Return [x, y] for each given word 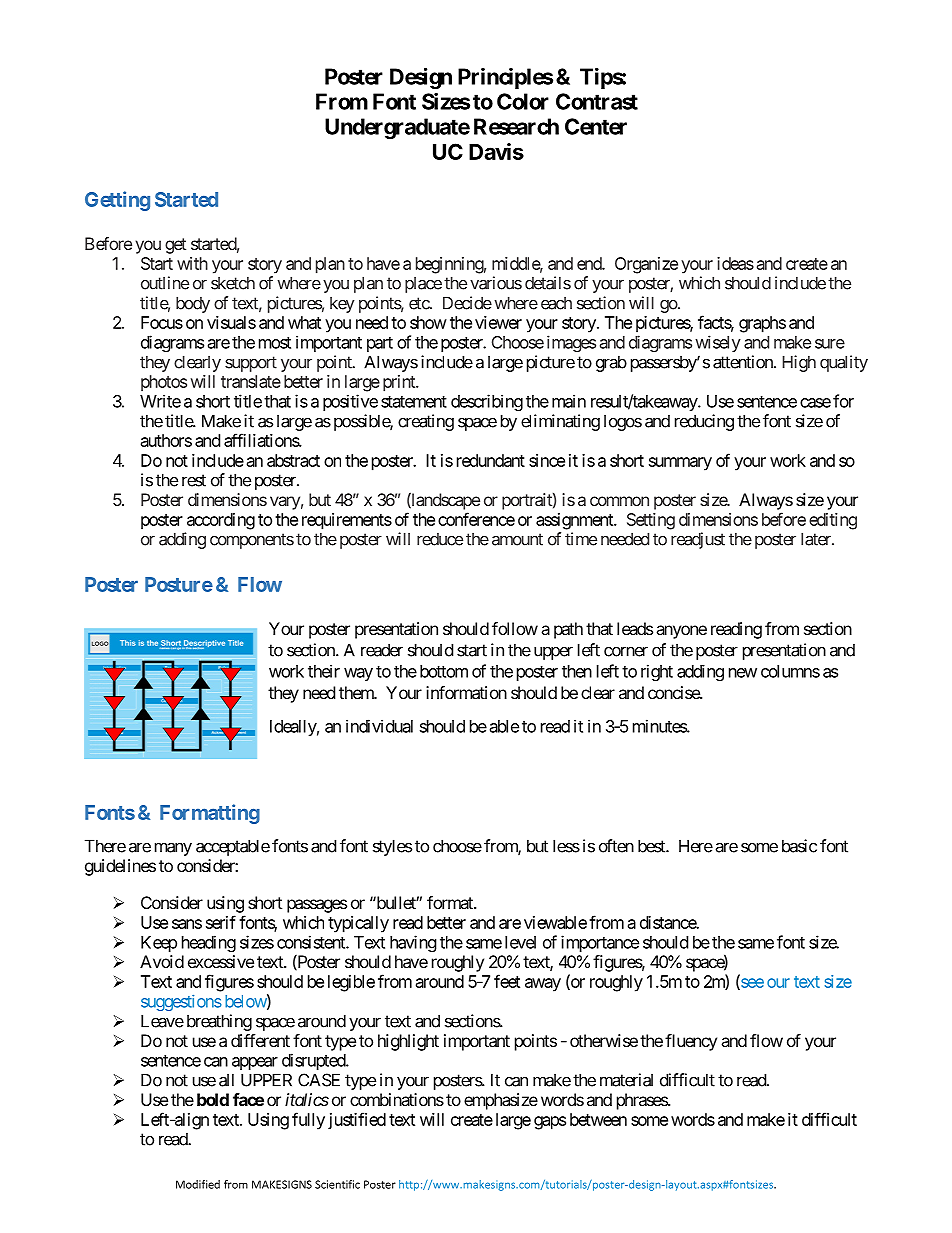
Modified [198, 1184]
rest [194, 480]
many [173, 849]
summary [680, 464]
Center [596, 126]
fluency [691, 1042]
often [616, 846]
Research [516, 126]
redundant [491, 460]
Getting [117, 201]
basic [799, 846]
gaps [550, 1123]
